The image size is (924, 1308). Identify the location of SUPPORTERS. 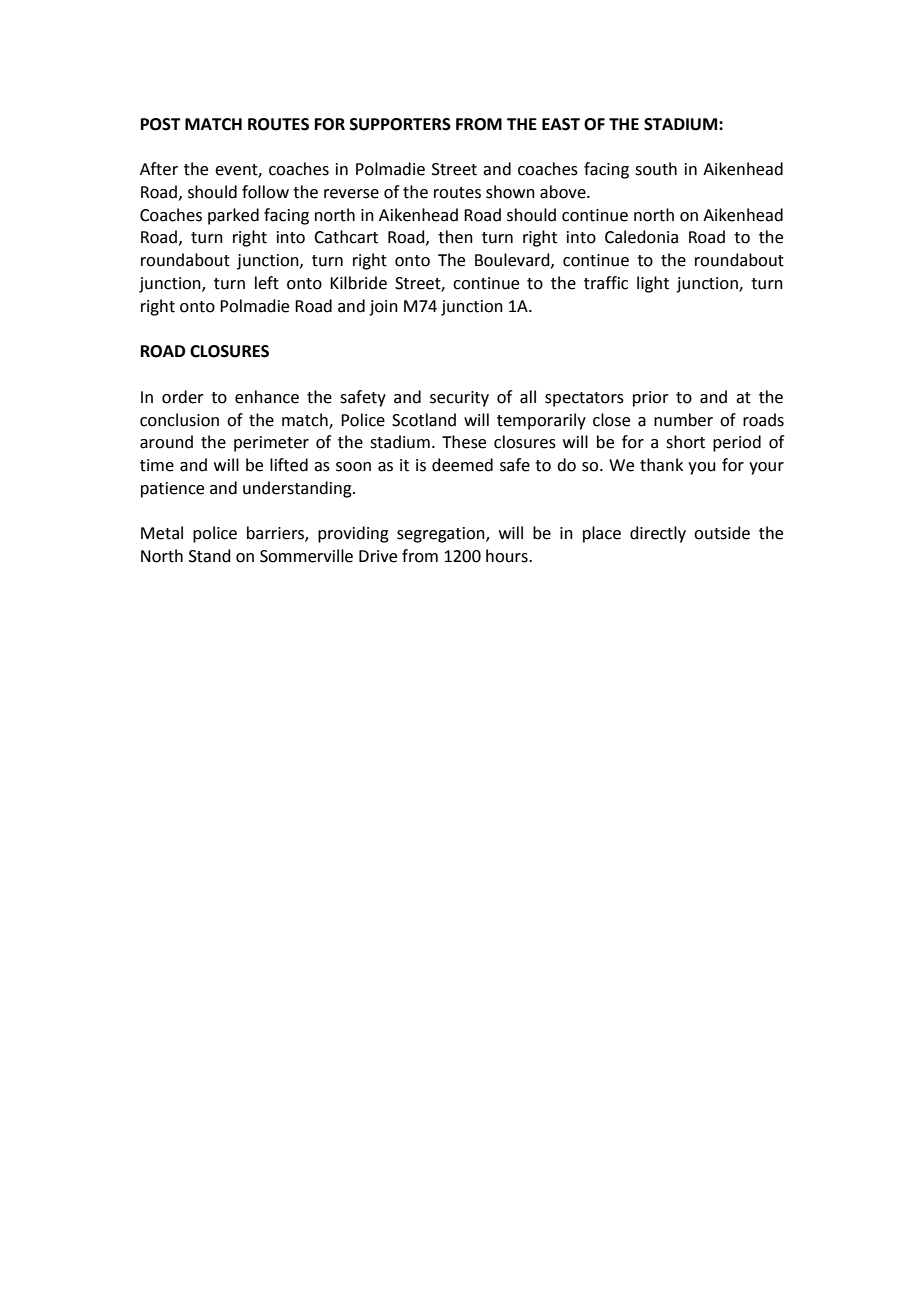
(400, 124).
